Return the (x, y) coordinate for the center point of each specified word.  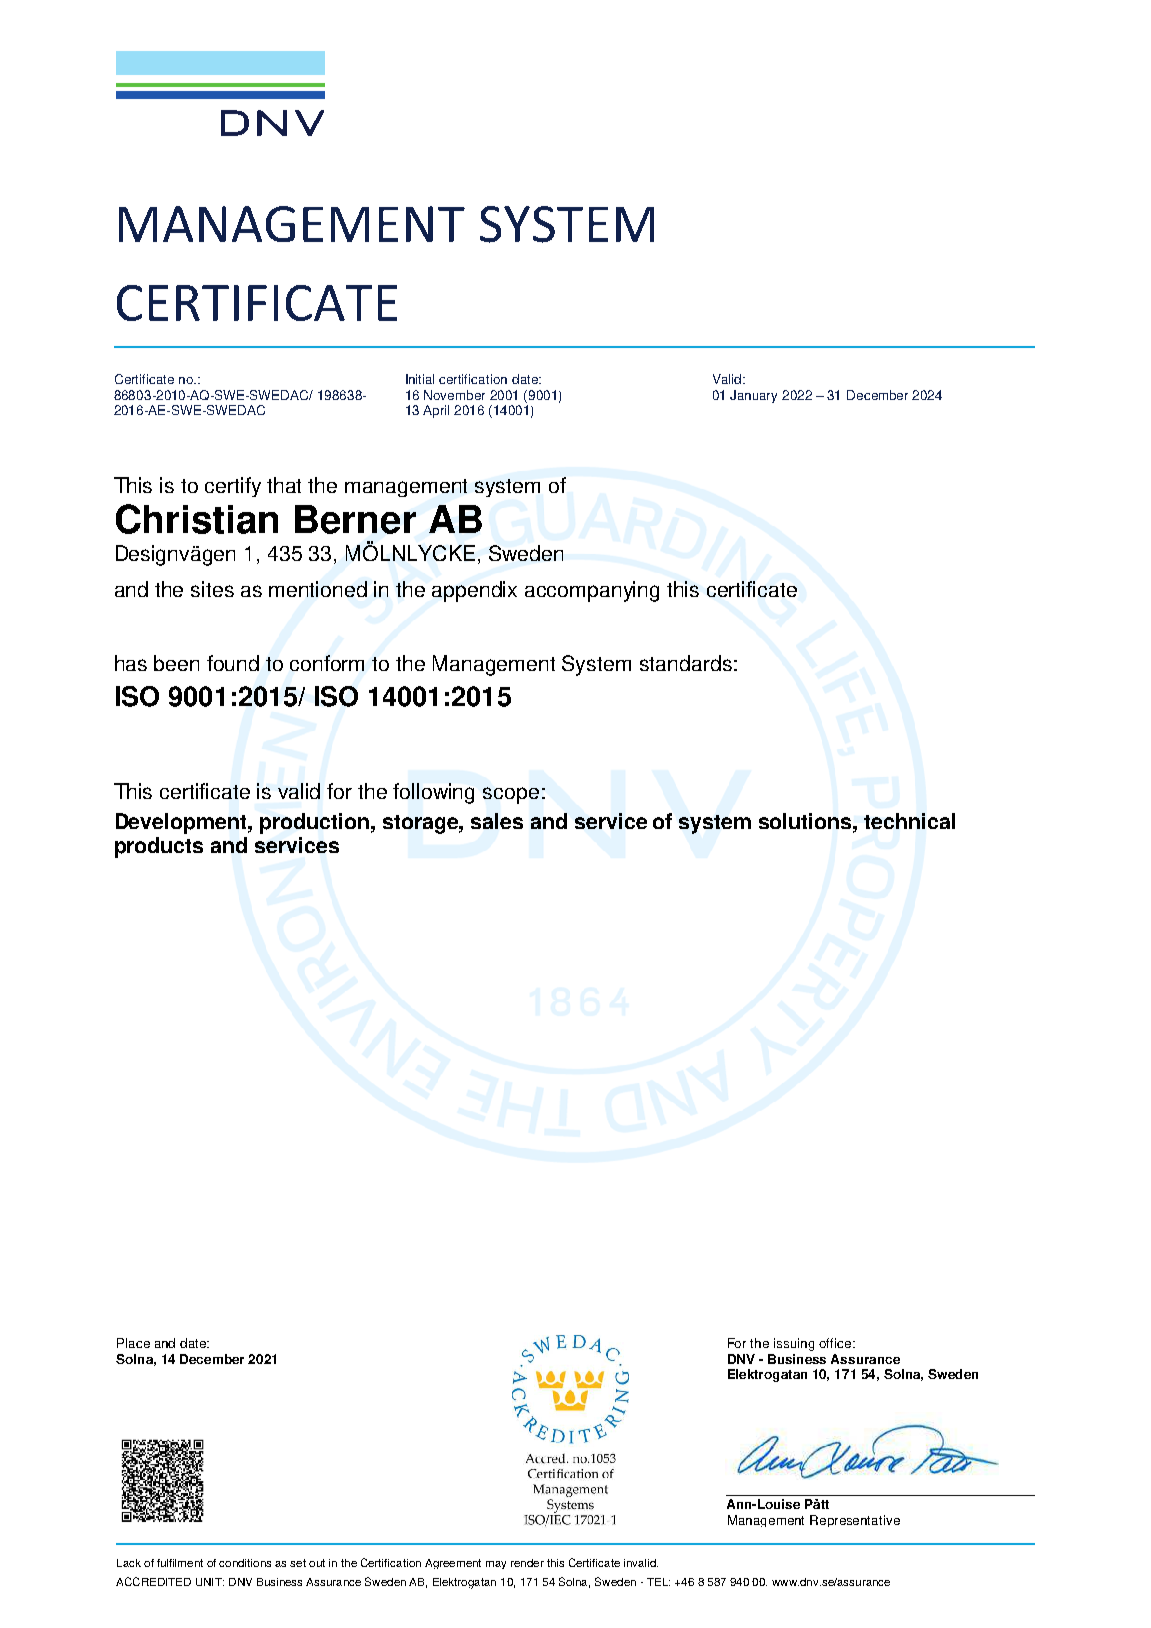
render (527, 1563)
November (454, 395)
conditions (245, 1563)
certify (233, 487)
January (753, 396)
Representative (855, 1521)
